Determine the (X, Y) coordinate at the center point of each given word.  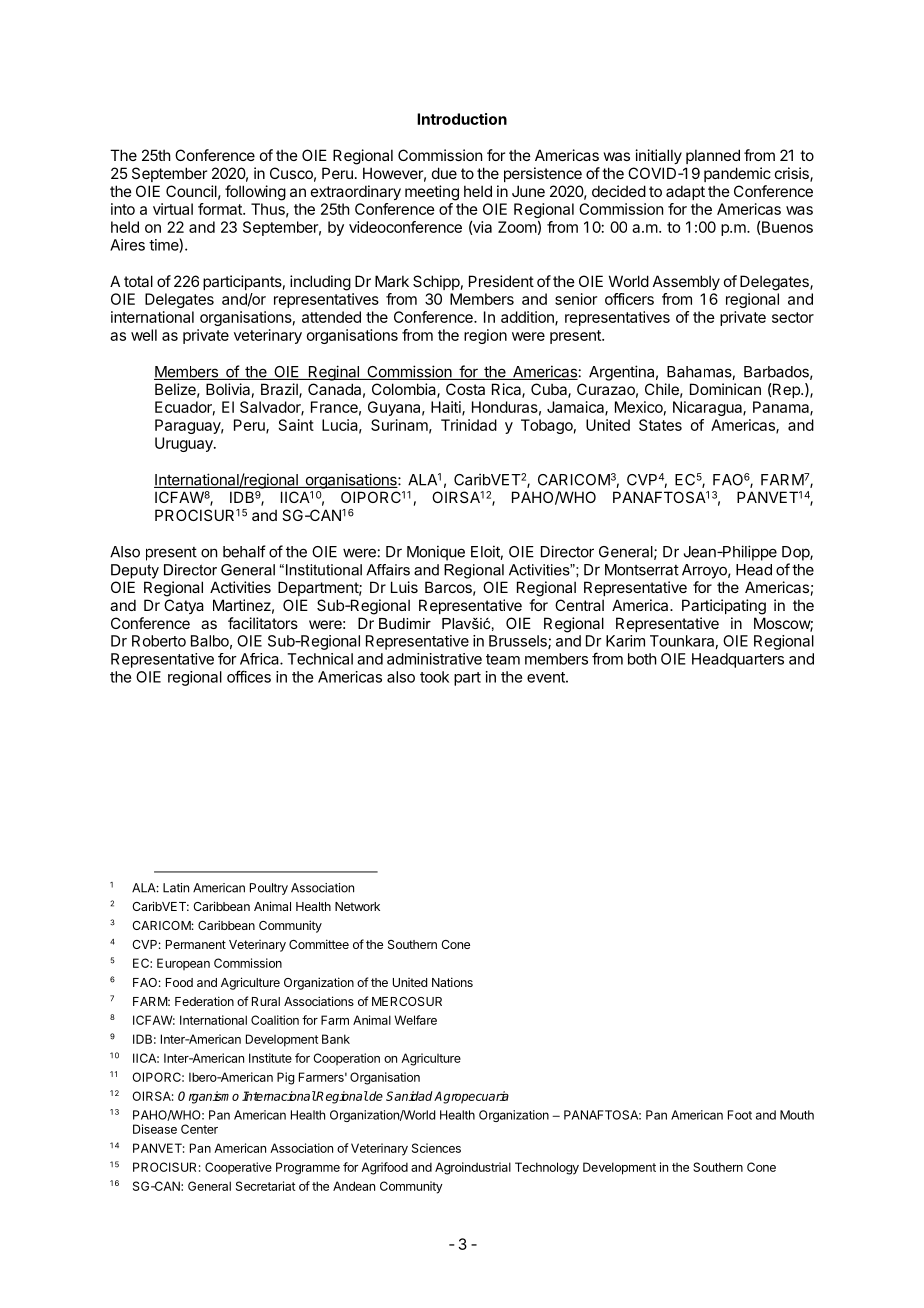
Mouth (797, 1115)
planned (713, 156)
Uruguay (185, 444)
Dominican (725, 389)
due (444, 173)
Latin (176, 888)
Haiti (447, 408)
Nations (452, 982)
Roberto (159, 641)
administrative (434, 659)
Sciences (436, 1148)
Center (199, 1129)
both (642, 659)
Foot (740, 1115)
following (255, 193)
